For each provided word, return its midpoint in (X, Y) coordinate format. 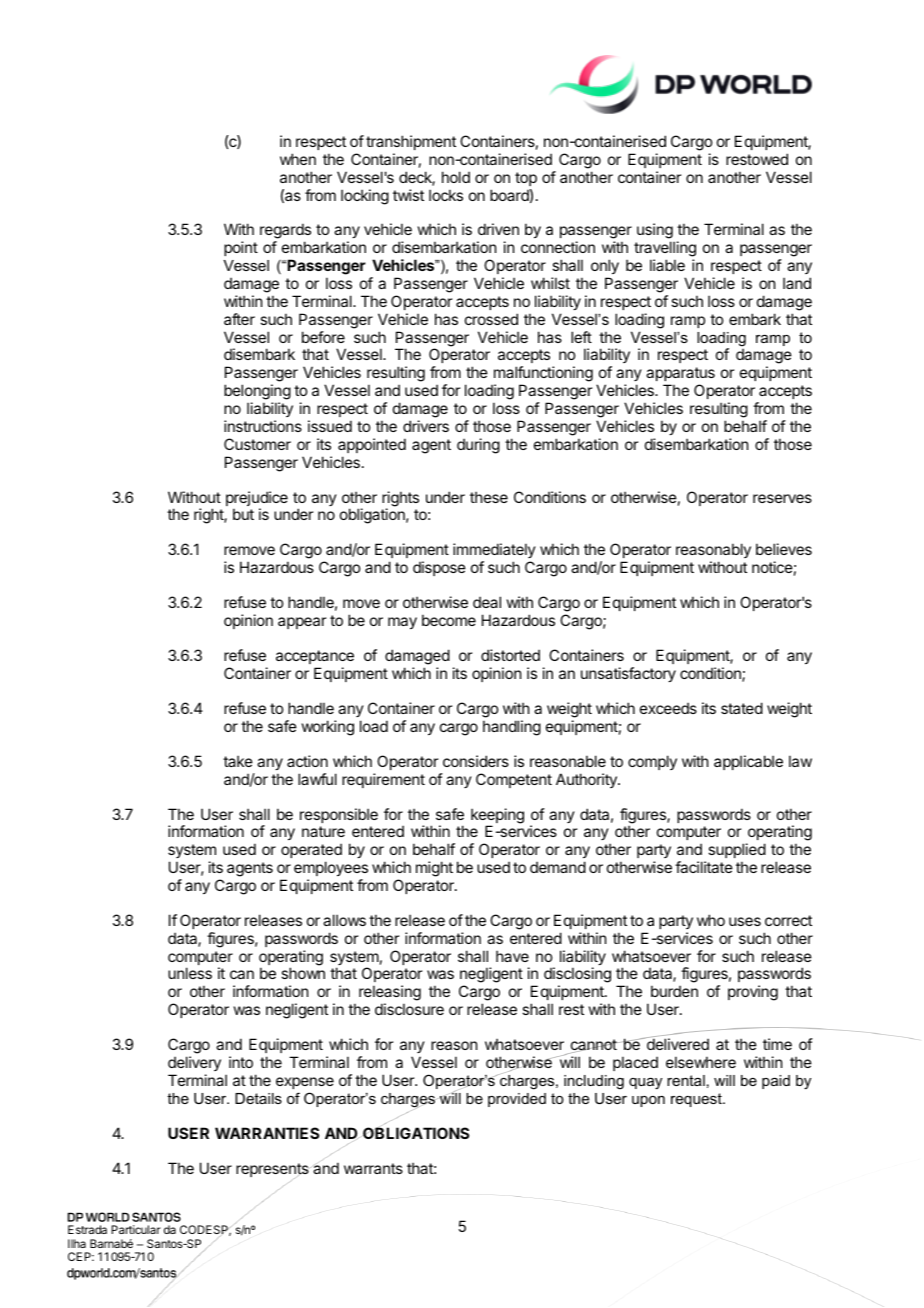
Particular (136, 1229)
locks (446, 195)
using (656, 232)
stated (742, 708)
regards (285, 232)
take (238, 761)
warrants (373, 1168)
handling (512, 728)
